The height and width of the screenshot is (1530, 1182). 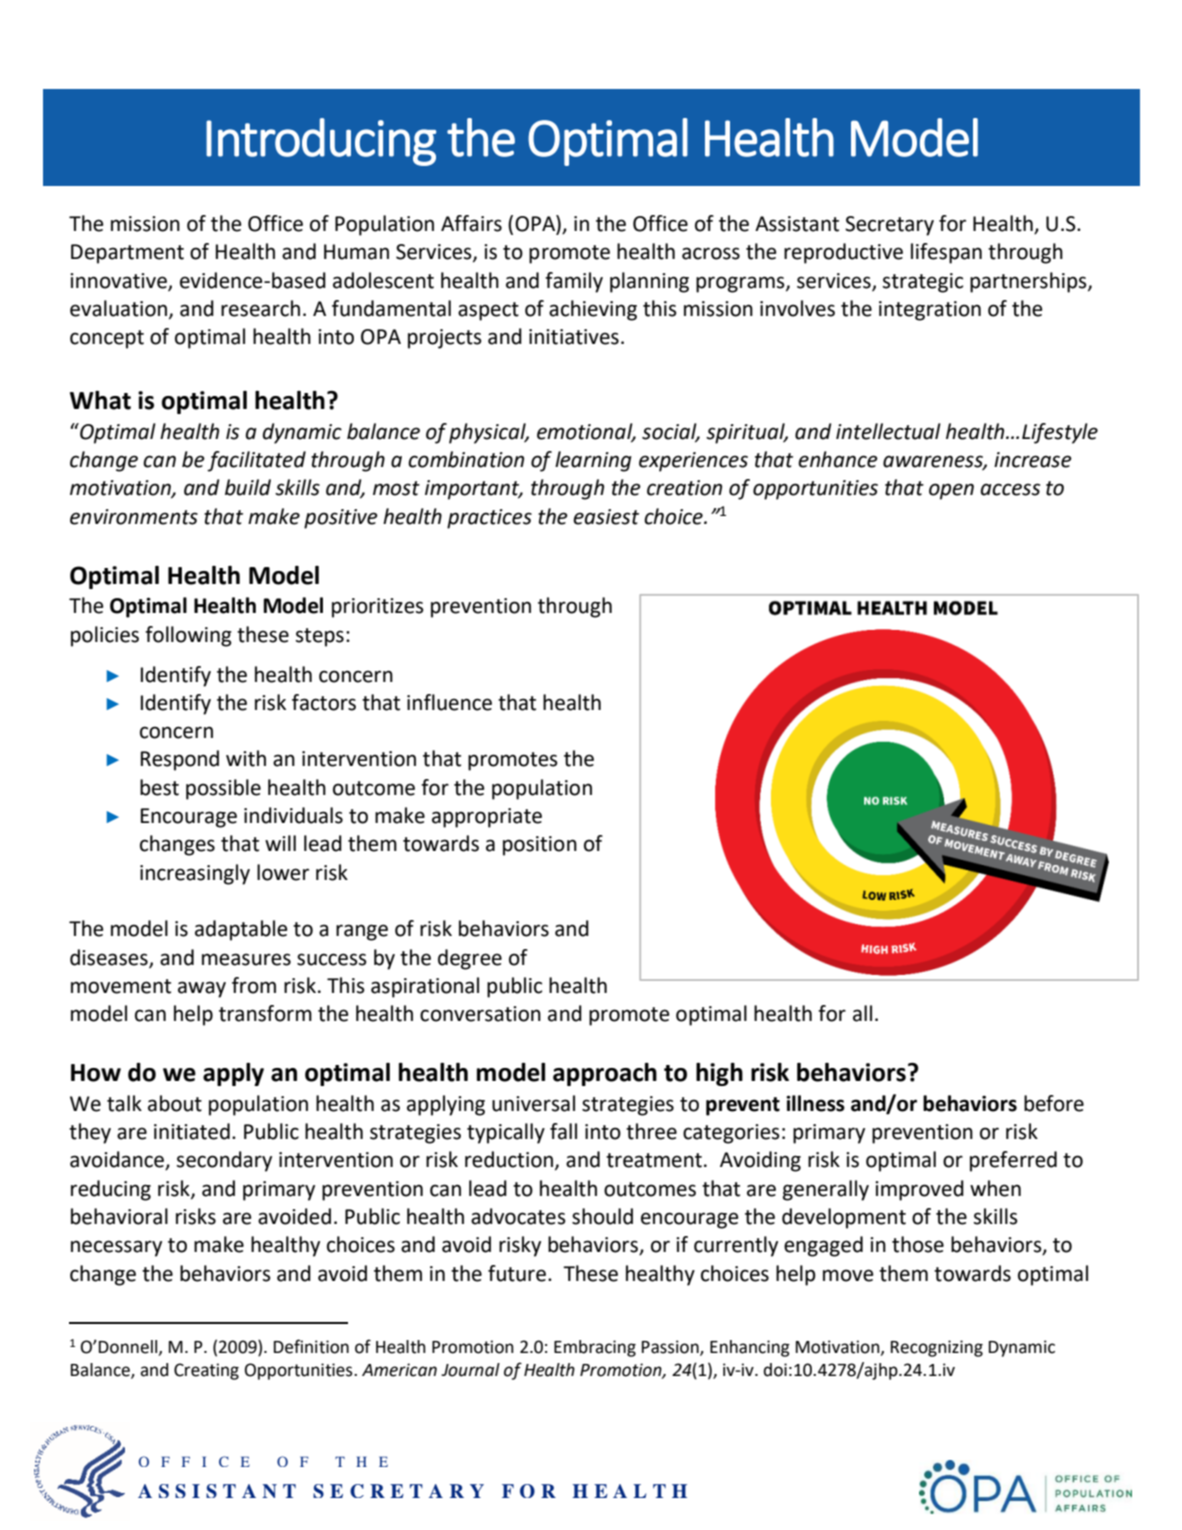 I want to click on Respond, so click(x=180, y=760).
